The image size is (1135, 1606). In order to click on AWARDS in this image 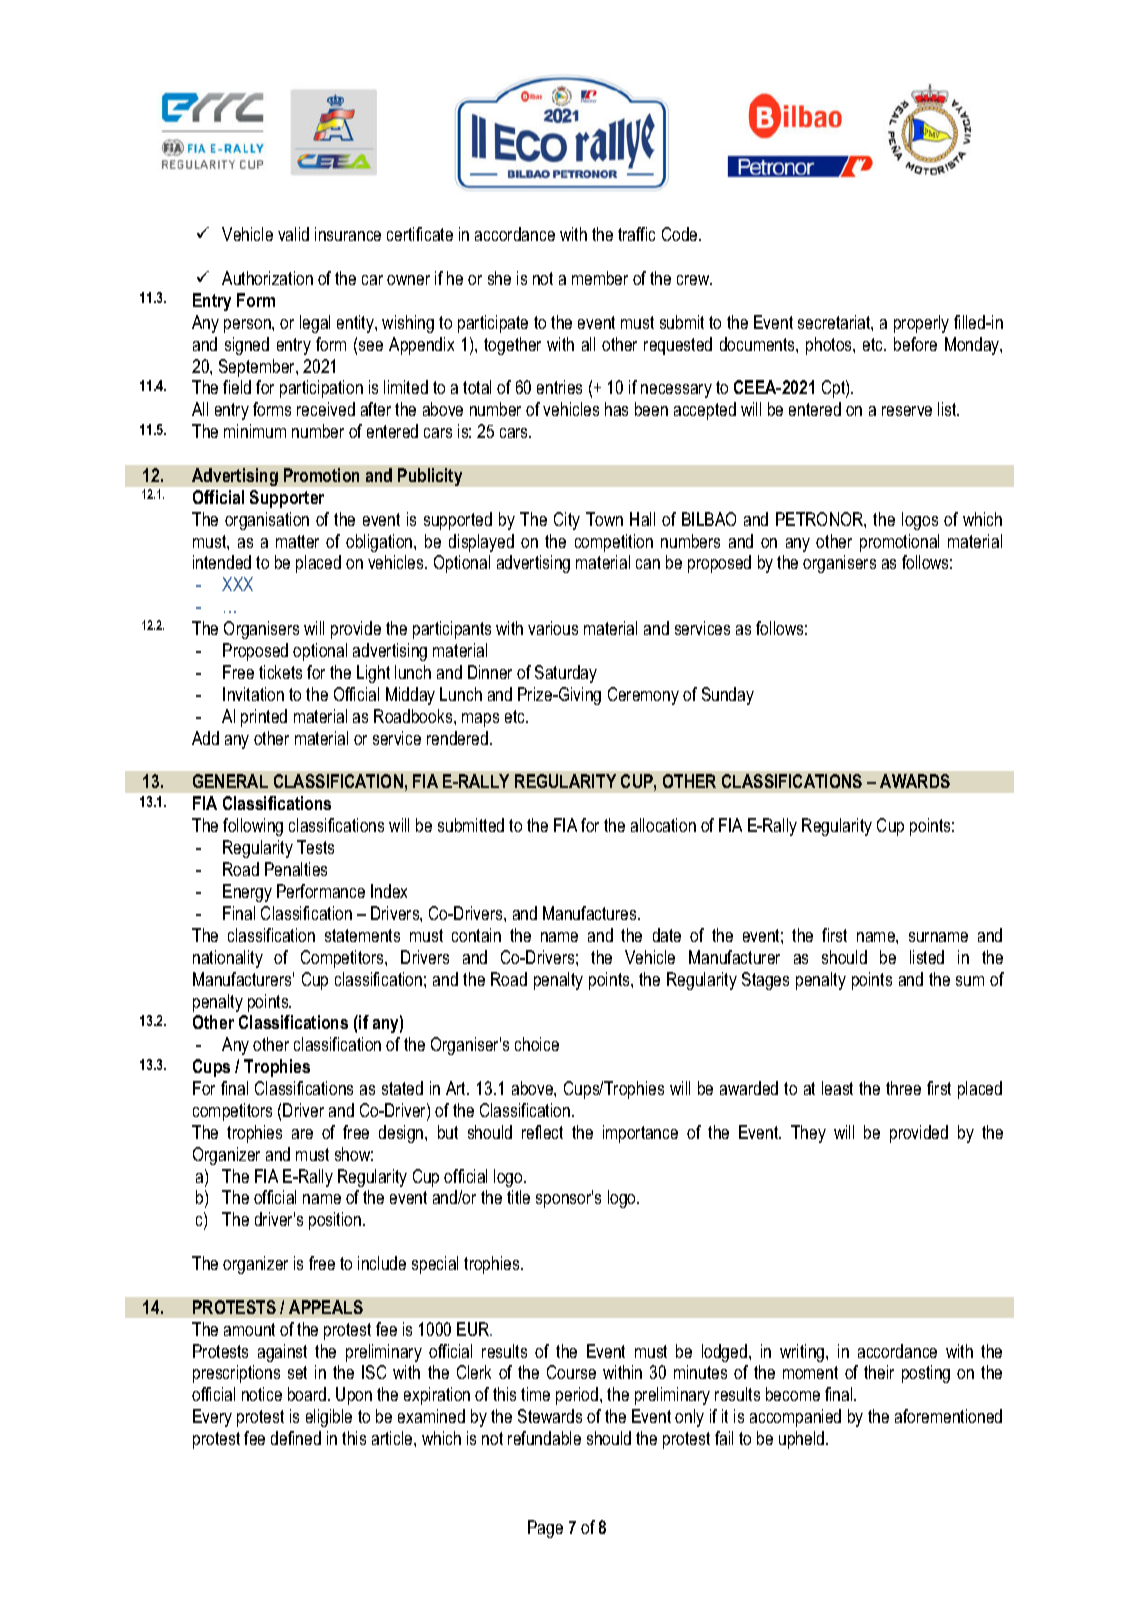, I will do `click(915, 781)`.
